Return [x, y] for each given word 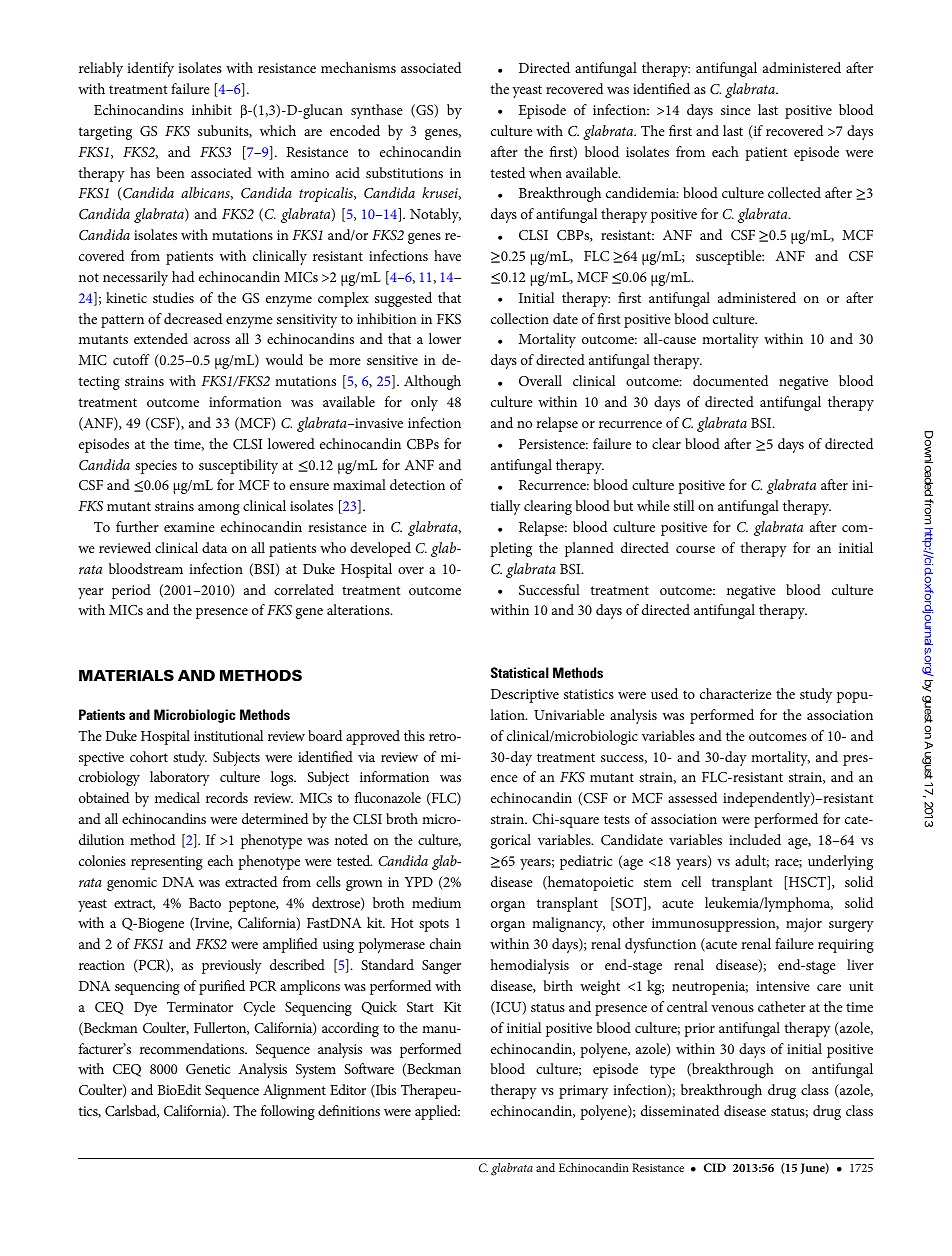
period [131, 591]
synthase [377, 111]
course [695, 549]
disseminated [680, 1110]
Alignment [294, 1091]
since [736, 110]
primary [583, 1092]
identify [150, 69]
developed [380, 549]
